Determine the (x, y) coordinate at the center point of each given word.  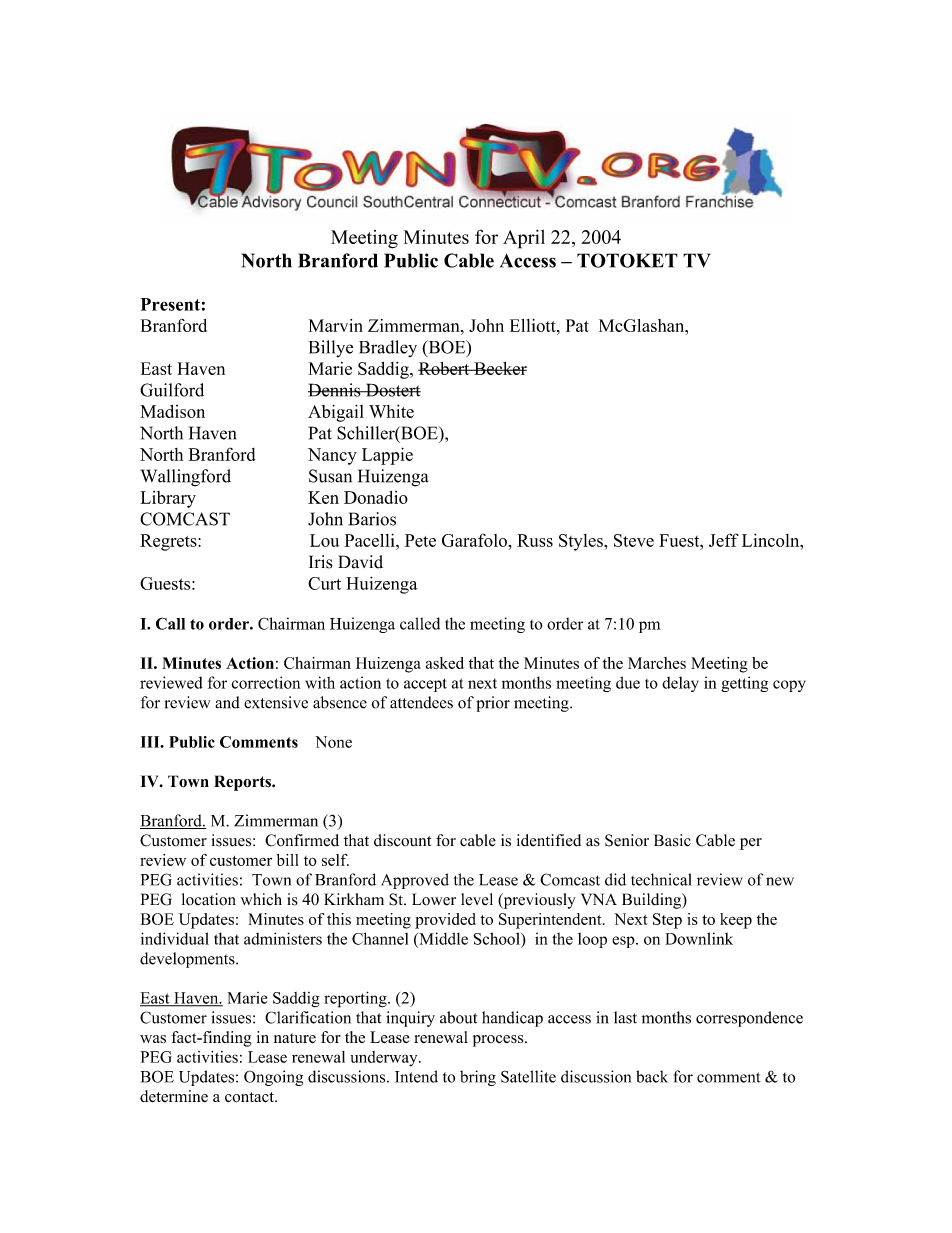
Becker (499, 368)
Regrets (169, 542)
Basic (672, 840)
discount (402, 840)
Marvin (336, 325)
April (524, 239)
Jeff (724, 540)
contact (250, 1097)
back (652, 1076)
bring (478, 1078)
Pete (420, 540)
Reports (243, 783)
